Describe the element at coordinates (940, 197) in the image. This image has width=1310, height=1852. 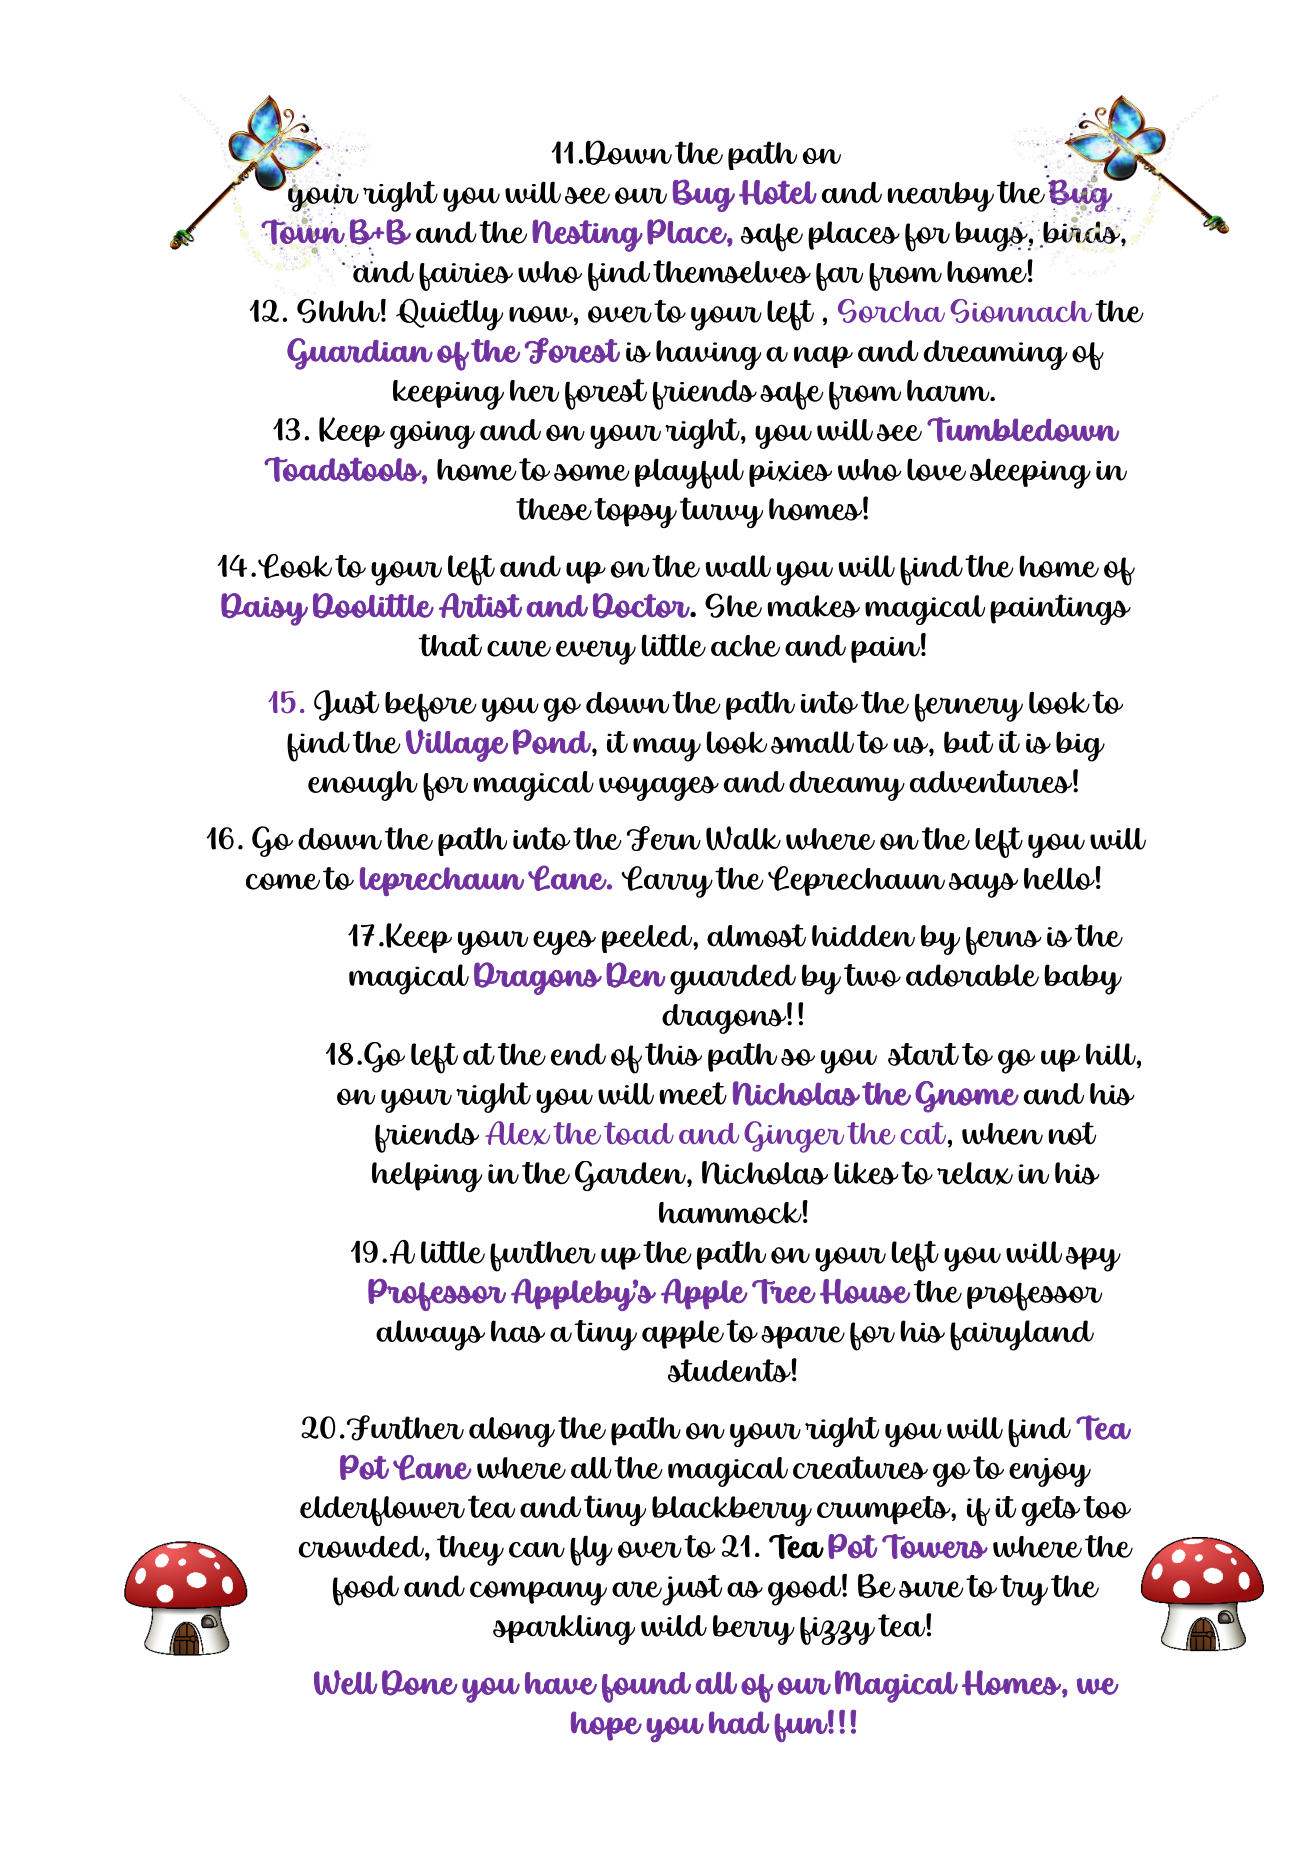
I see `nearby` at that location.
